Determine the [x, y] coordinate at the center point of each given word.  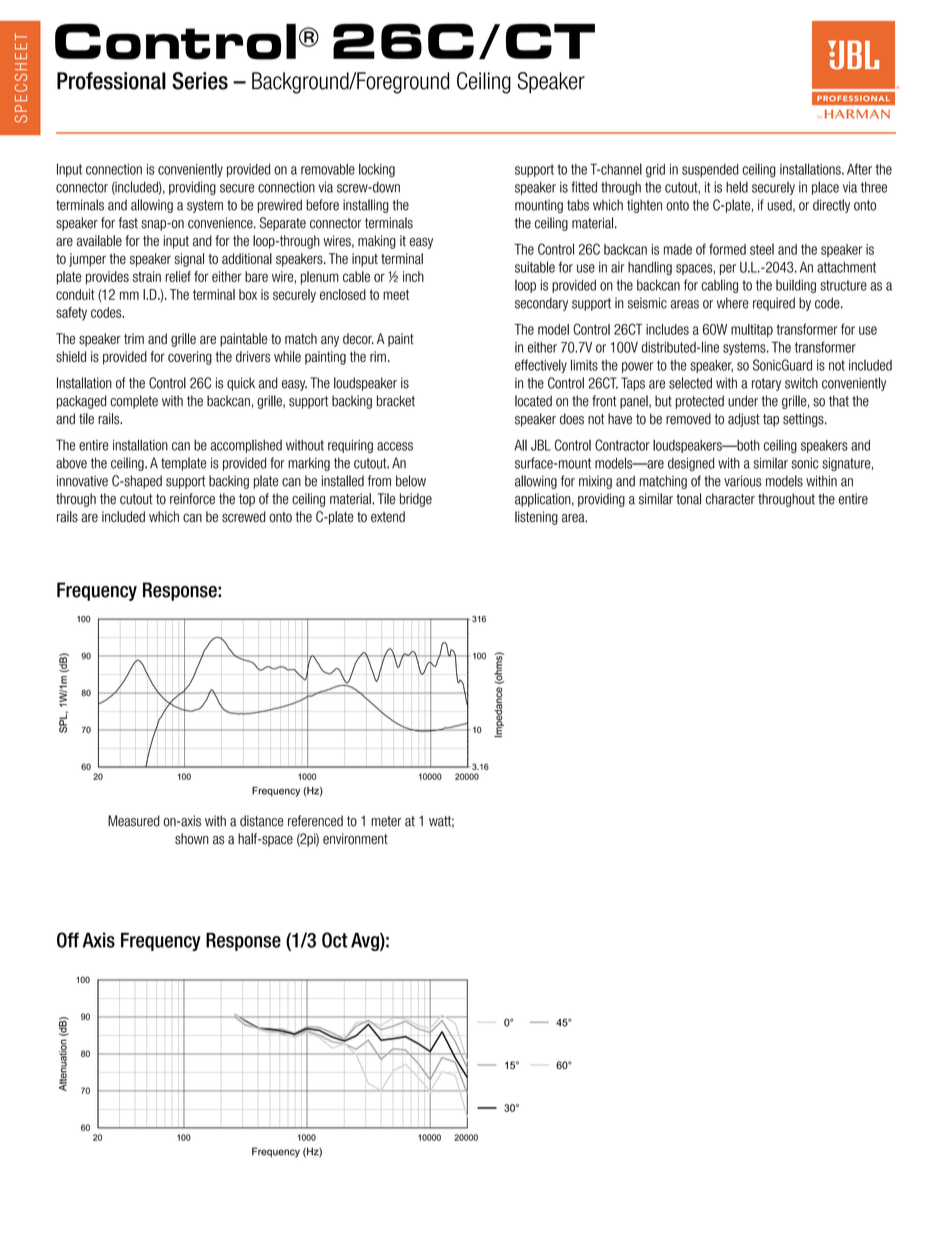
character [730, 499]
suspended [710, 170]
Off [68, 940]
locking [377, 170]
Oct [335, 940]
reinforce [192, 499]
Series [200, 81]
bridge [416, 500]
